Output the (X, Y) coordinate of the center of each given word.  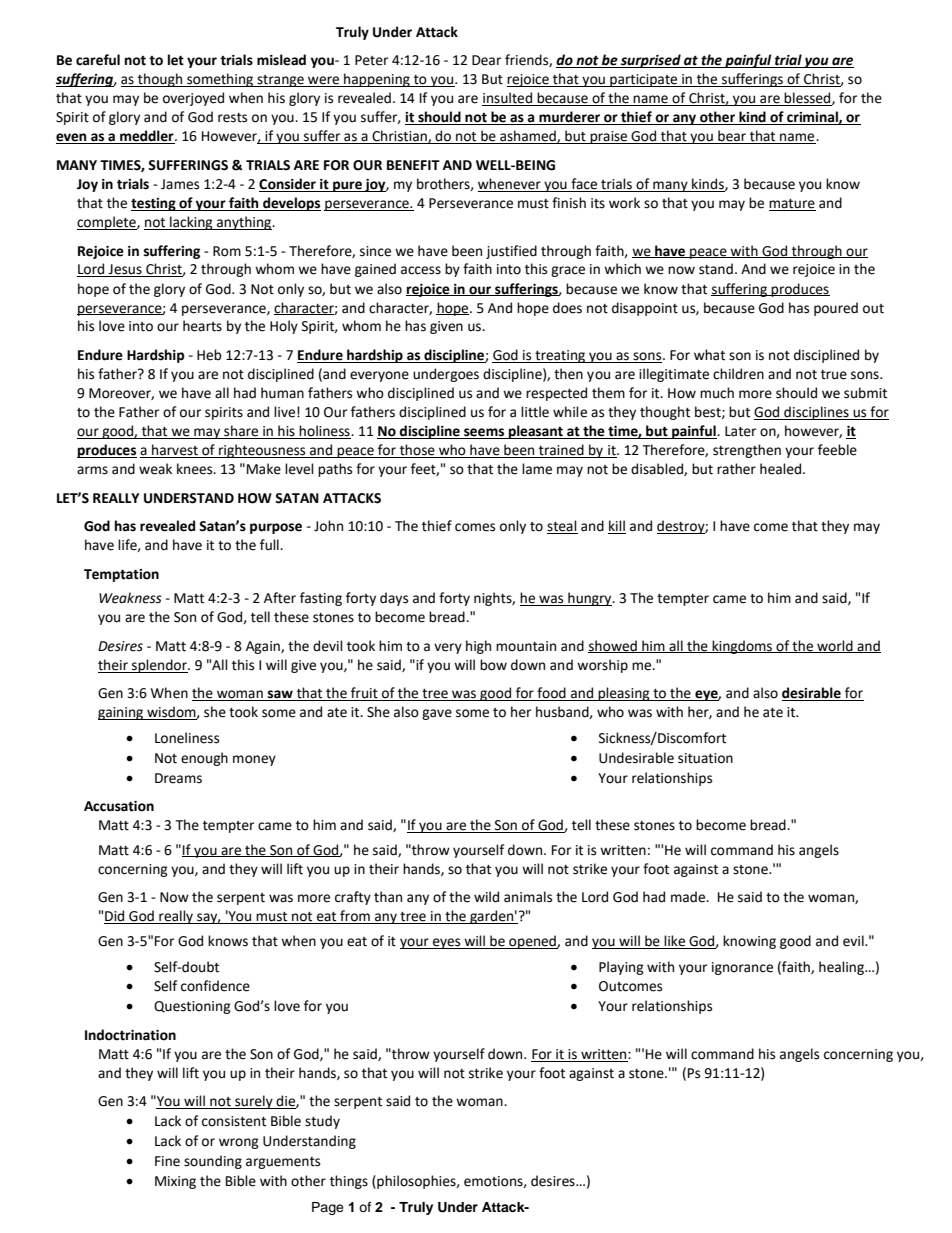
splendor (159, 666)
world (835, 646)
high (478, 647)
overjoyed (193, 99)
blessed (808, 99)
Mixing (175, 1182)
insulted (508, 99)
